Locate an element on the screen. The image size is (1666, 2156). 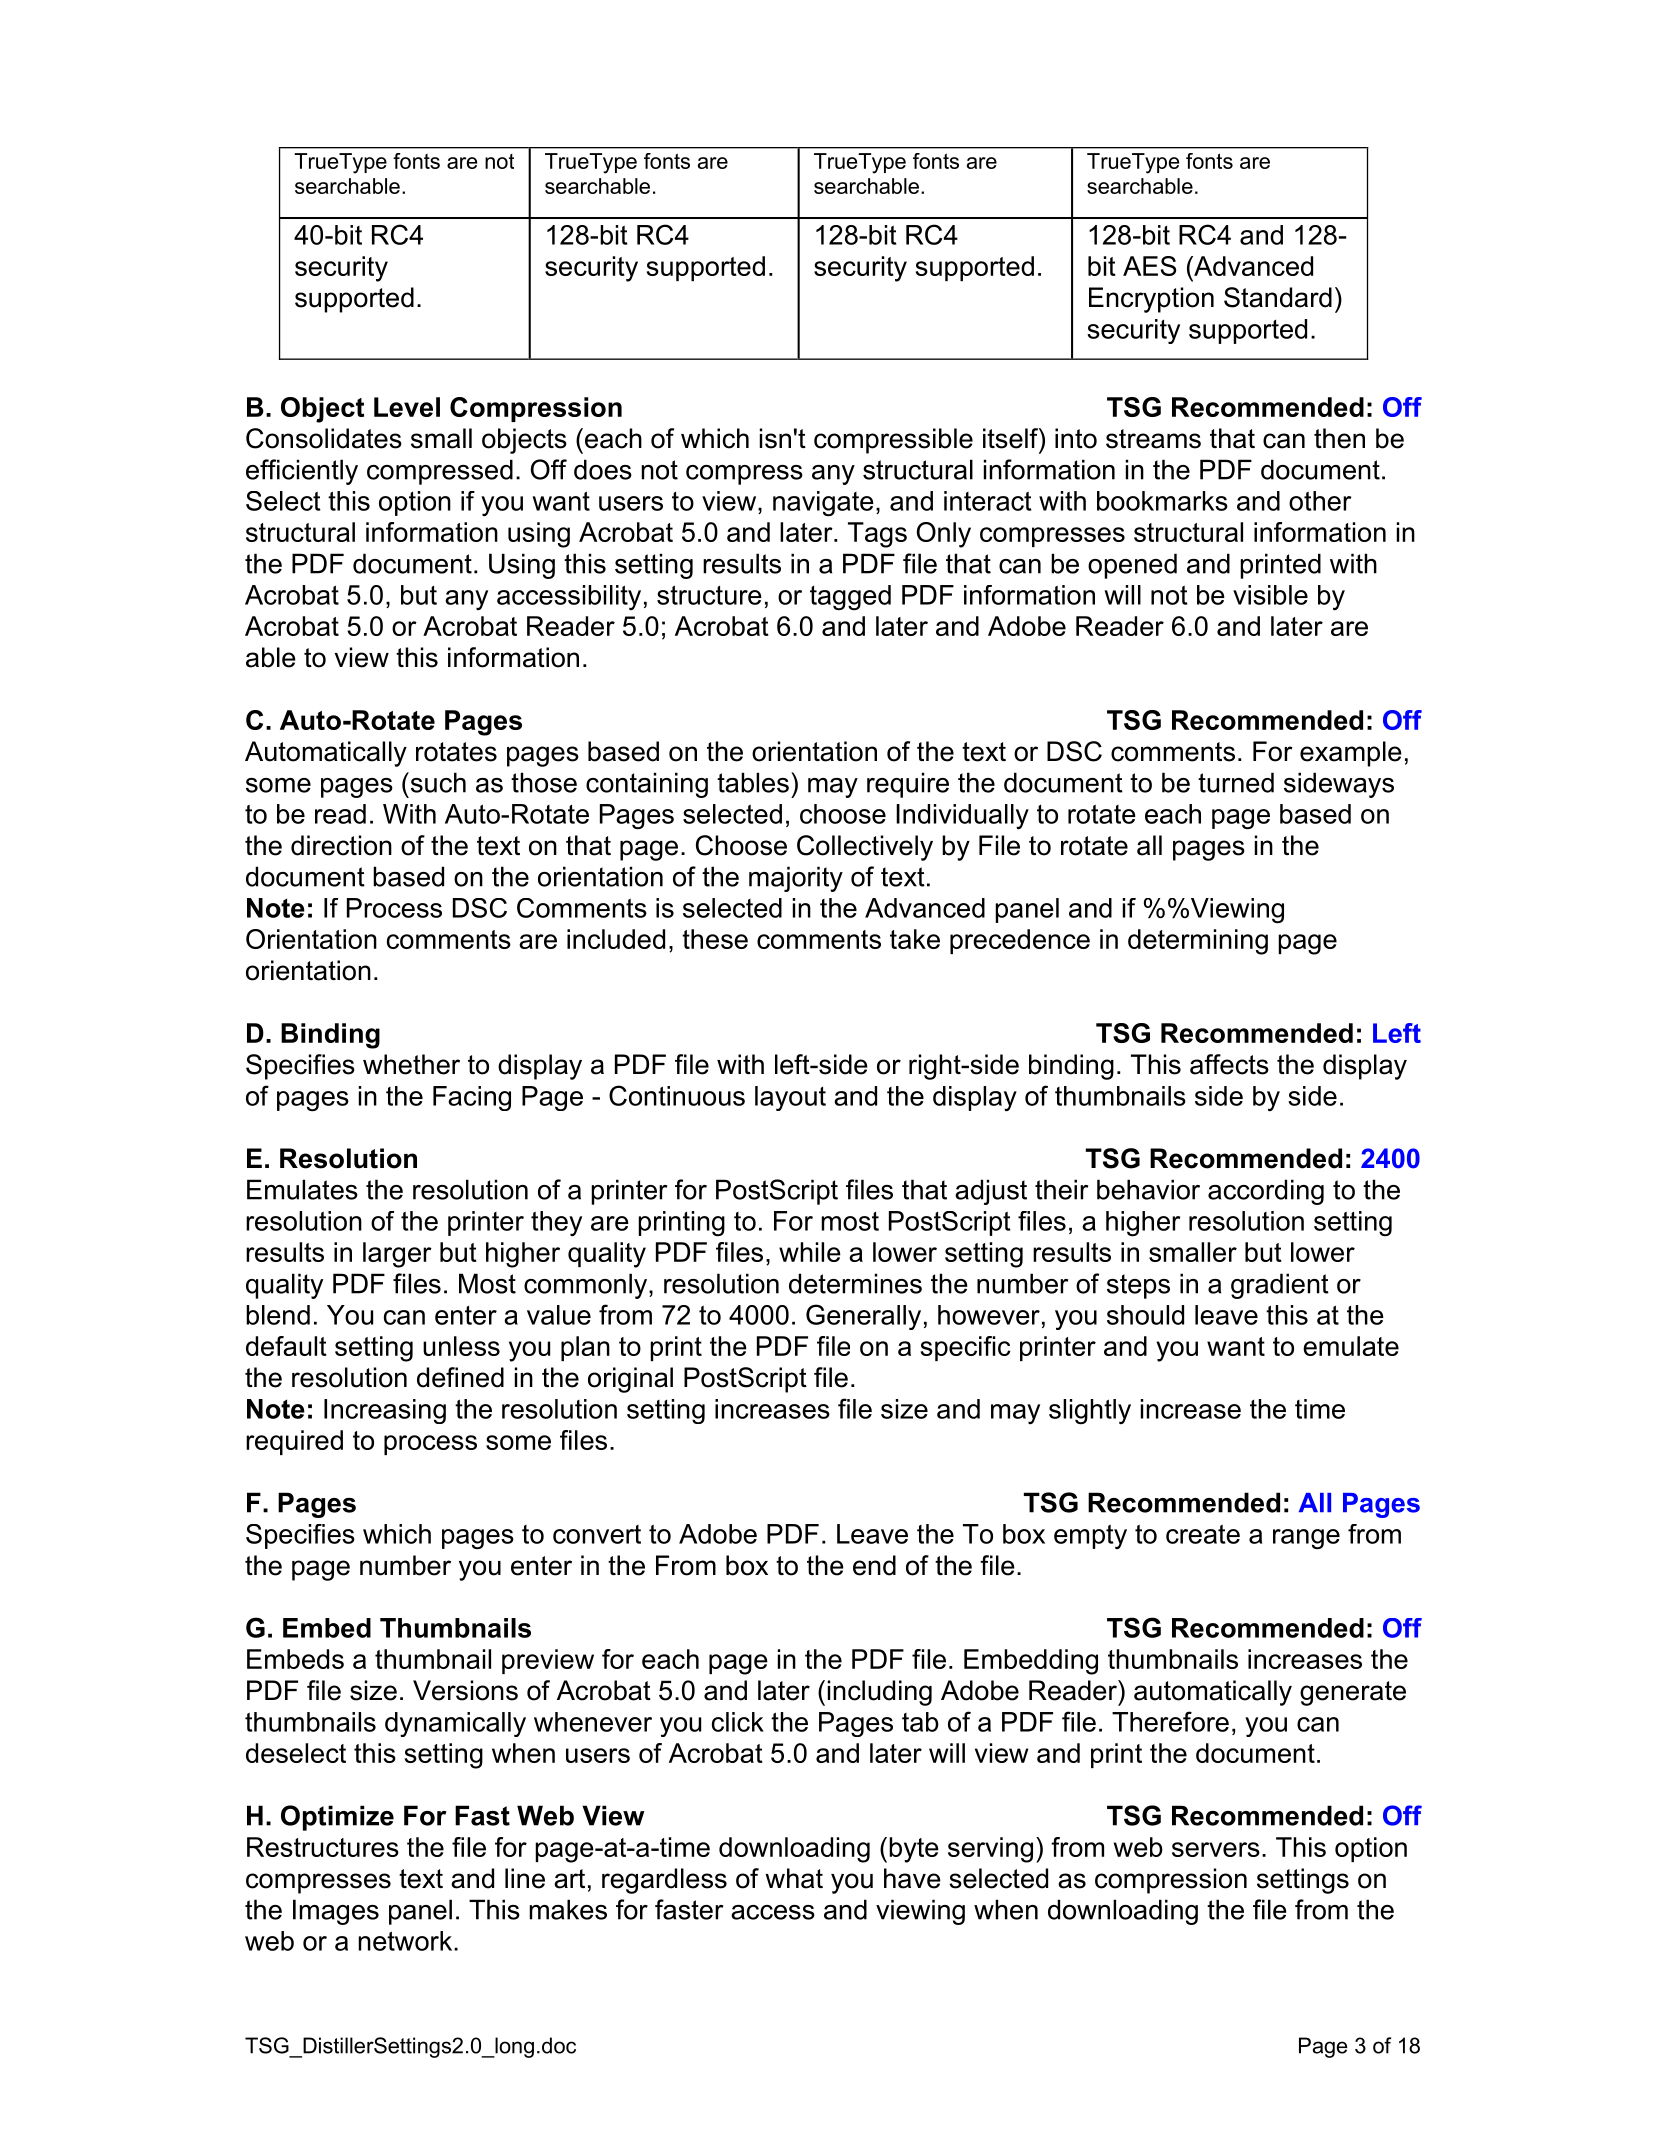
Increasing is located at coordinates (385, 1411).
